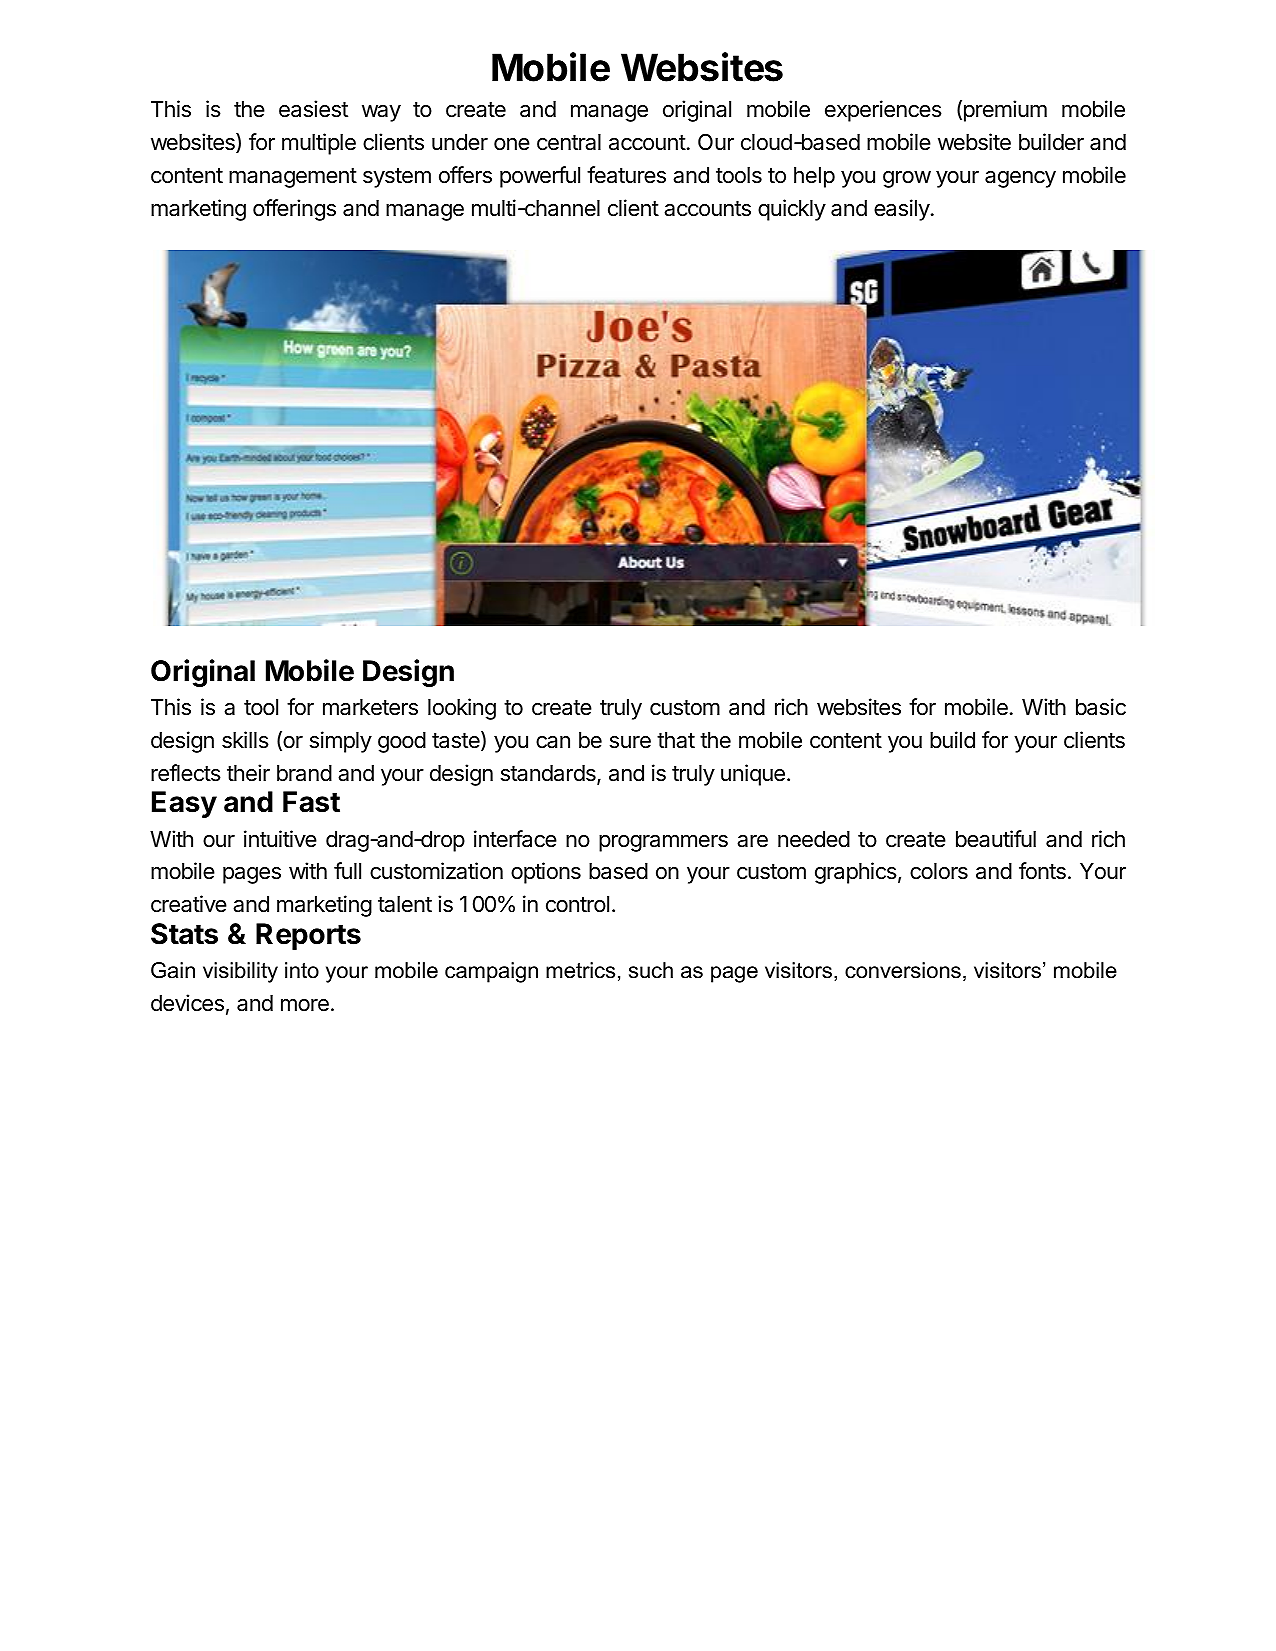 This screenshot has height=1651, width=1276. I want to click on brand, so click(304, 773).
